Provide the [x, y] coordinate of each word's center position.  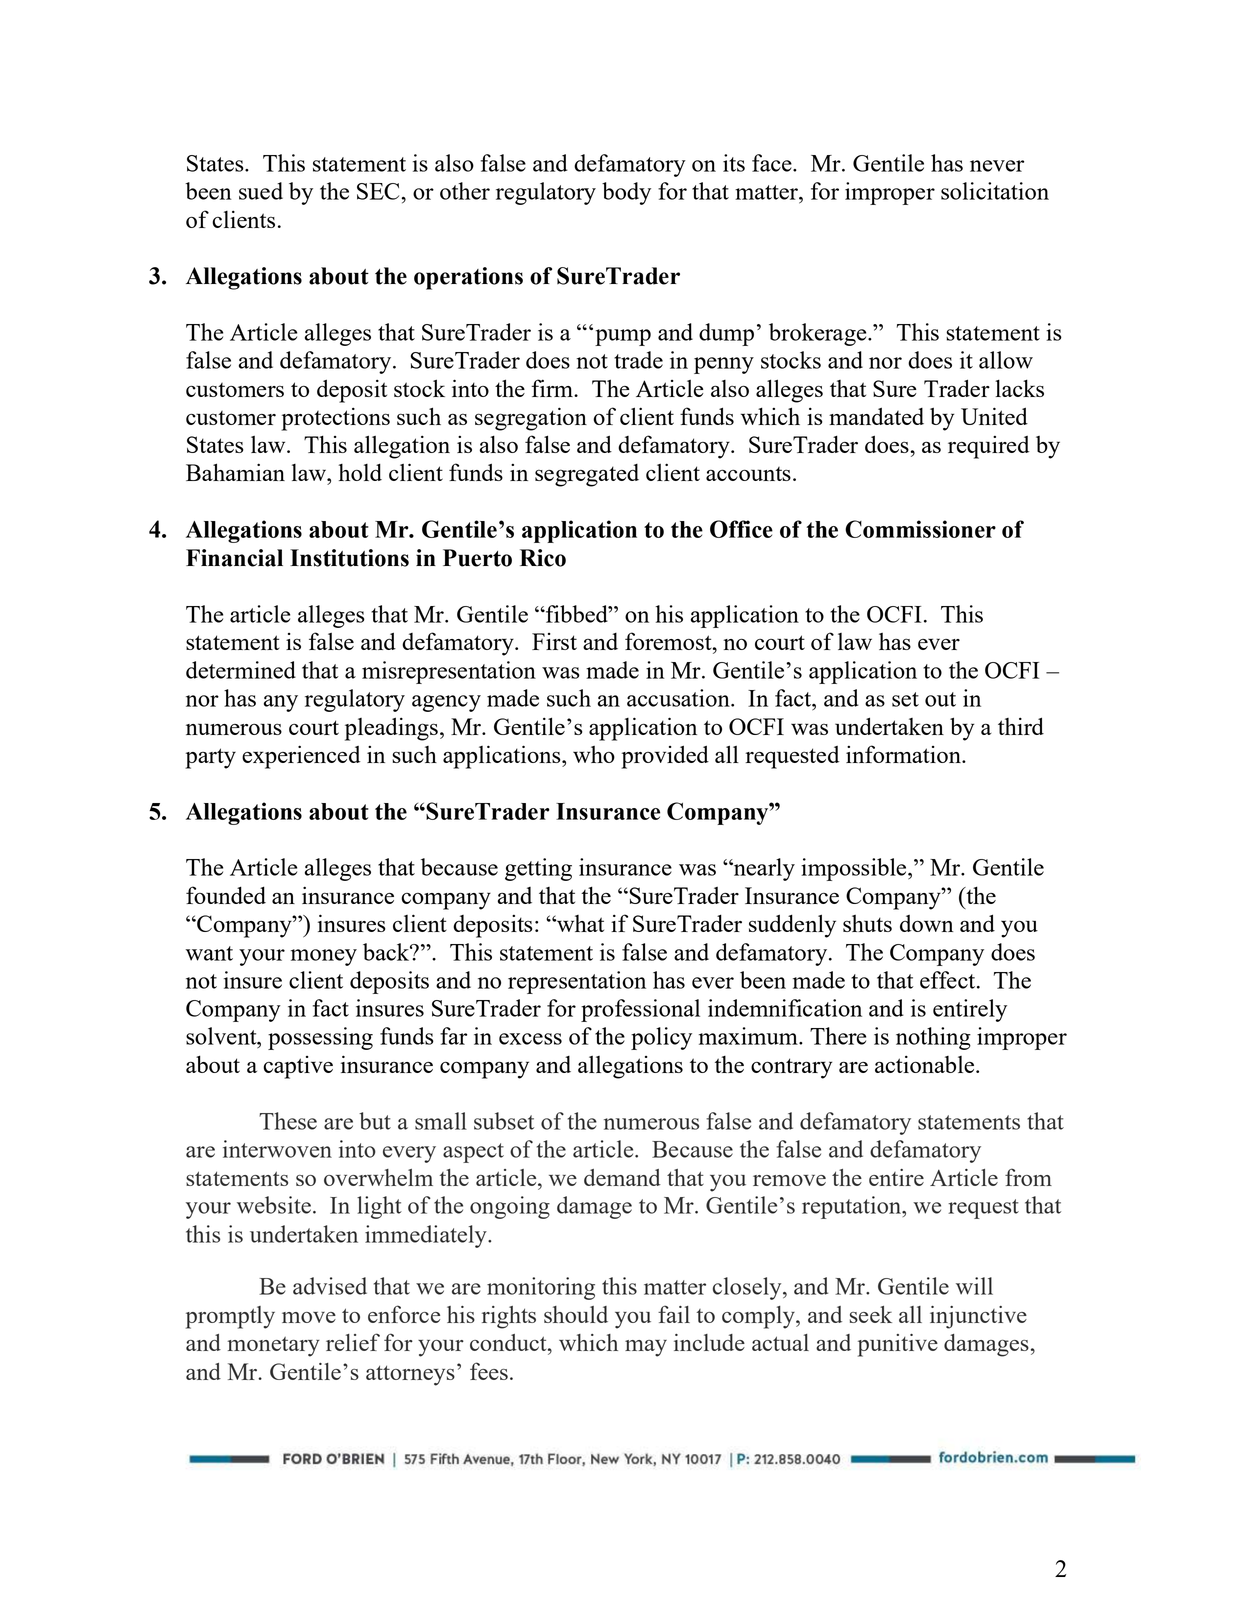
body [626, 193]
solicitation [995, 191]
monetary [273, 1347]
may [646, 1348]
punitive [898, 1345]
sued [261, 191]
